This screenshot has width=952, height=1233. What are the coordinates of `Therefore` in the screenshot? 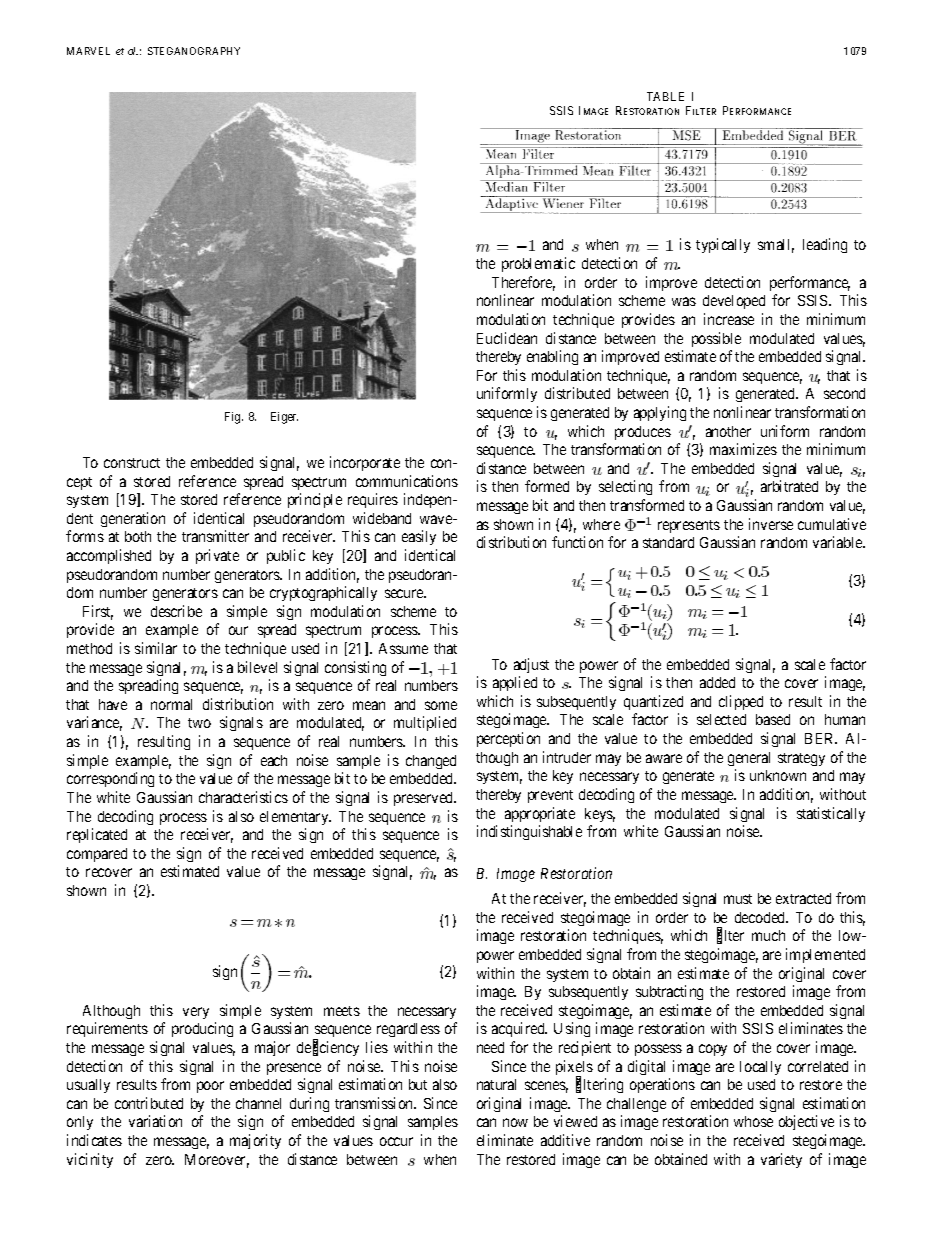 It's located at (523, 283).
